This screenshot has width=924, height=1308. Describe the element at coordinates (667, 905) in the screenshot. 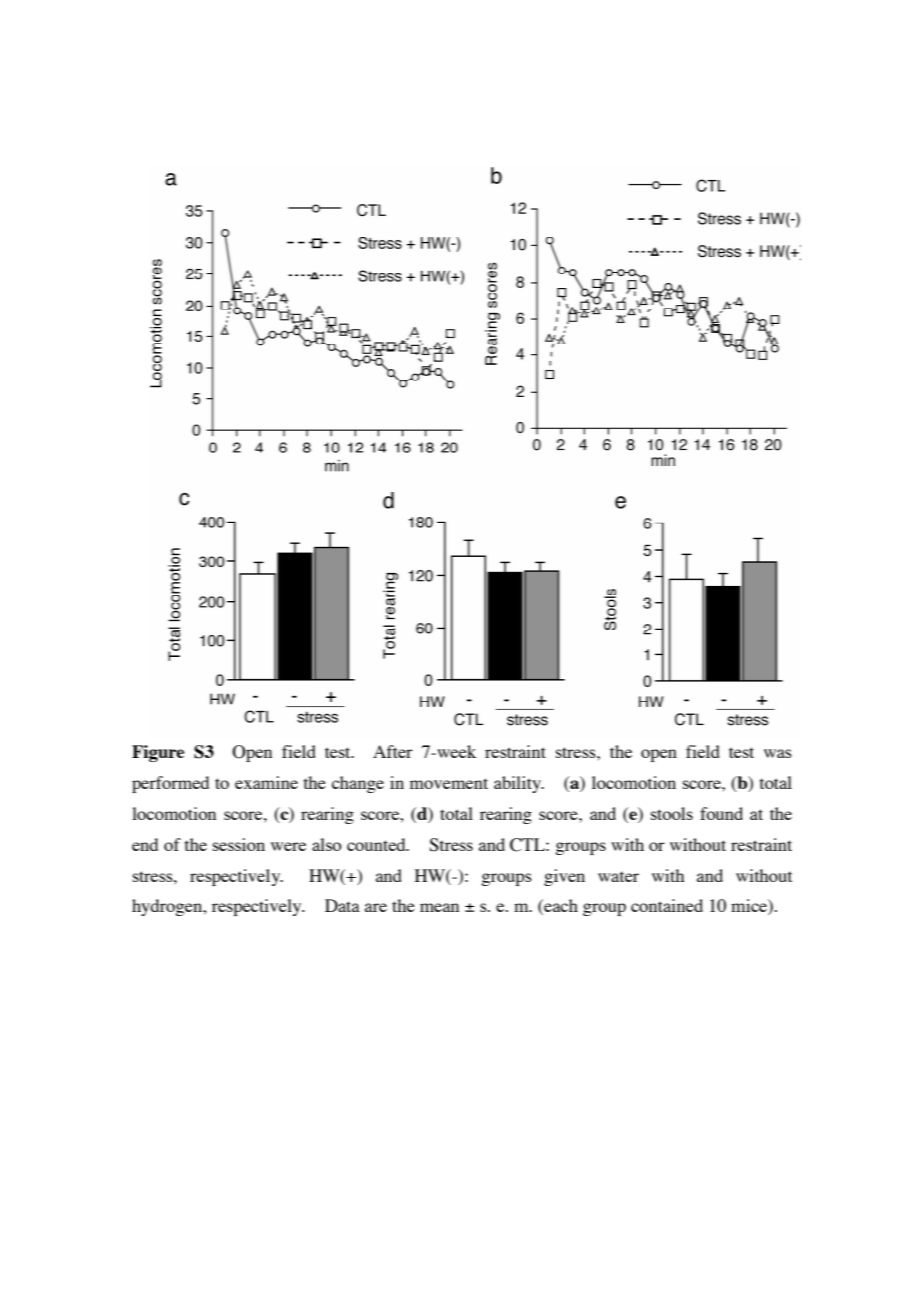

I see `contained` at that location.
